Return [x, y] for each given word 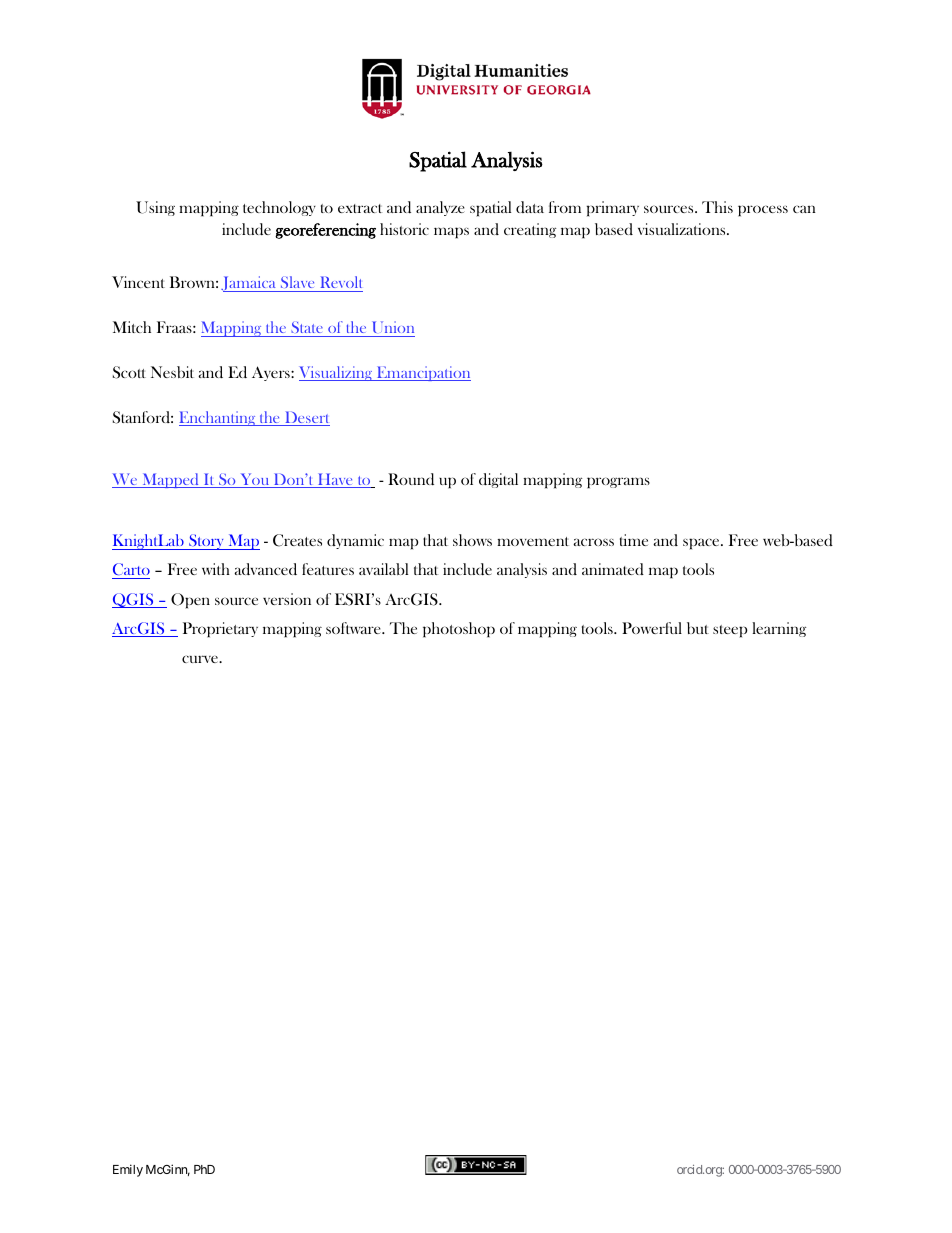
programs [618, 483]
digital [498, 480]
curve [201, 659]
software [354, 628]
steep [730, 631]
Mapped [170, 480]
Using [155, 208]
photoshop [459, 630]
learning [779, 629]
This [717, 207]
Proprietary [220, 630]
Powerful [652, 628]
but [698, 628]
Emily [128, 1170]
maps [451, 233]
